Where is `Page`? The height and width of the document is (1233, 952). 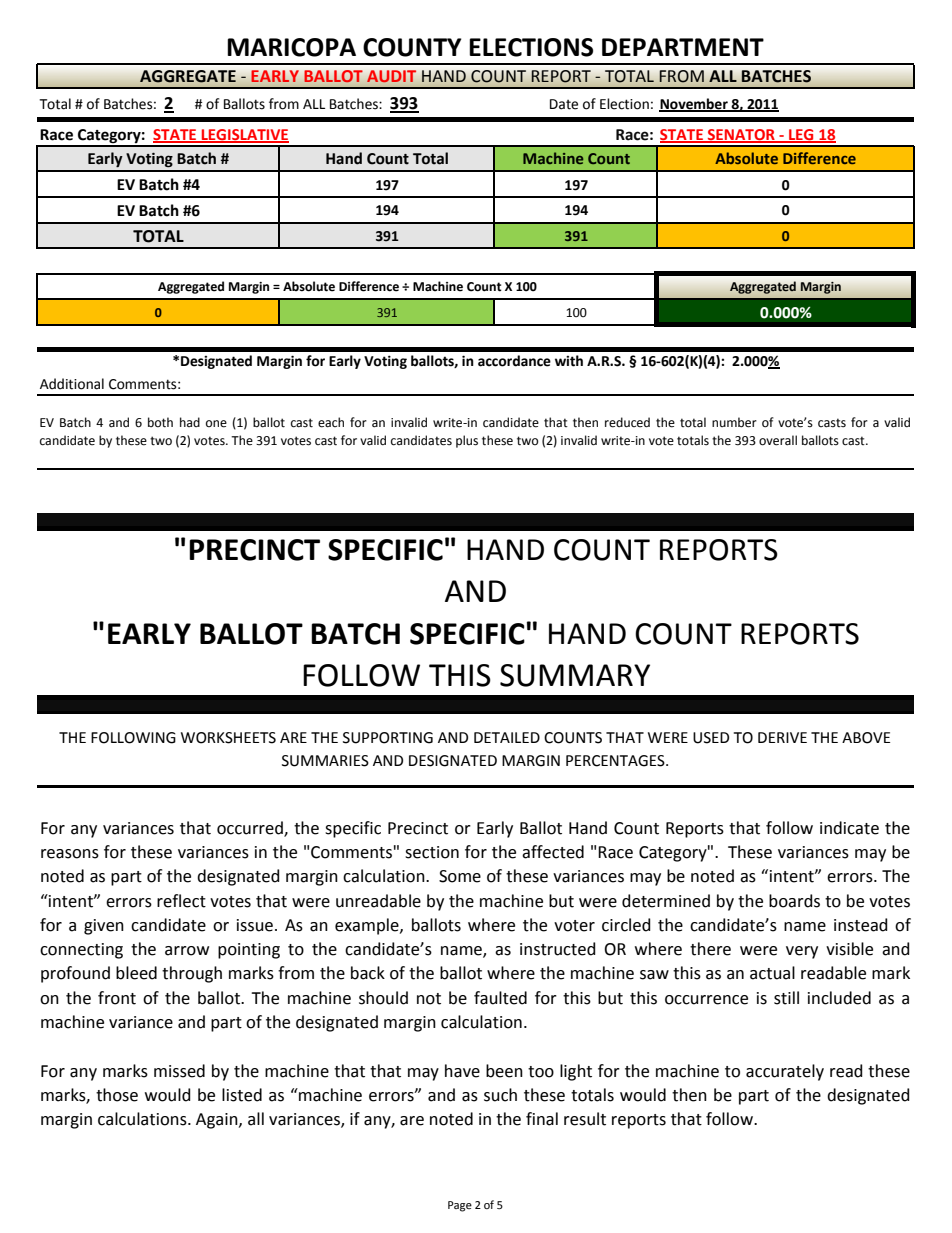
Page is located at coordinates (460, 1206).
